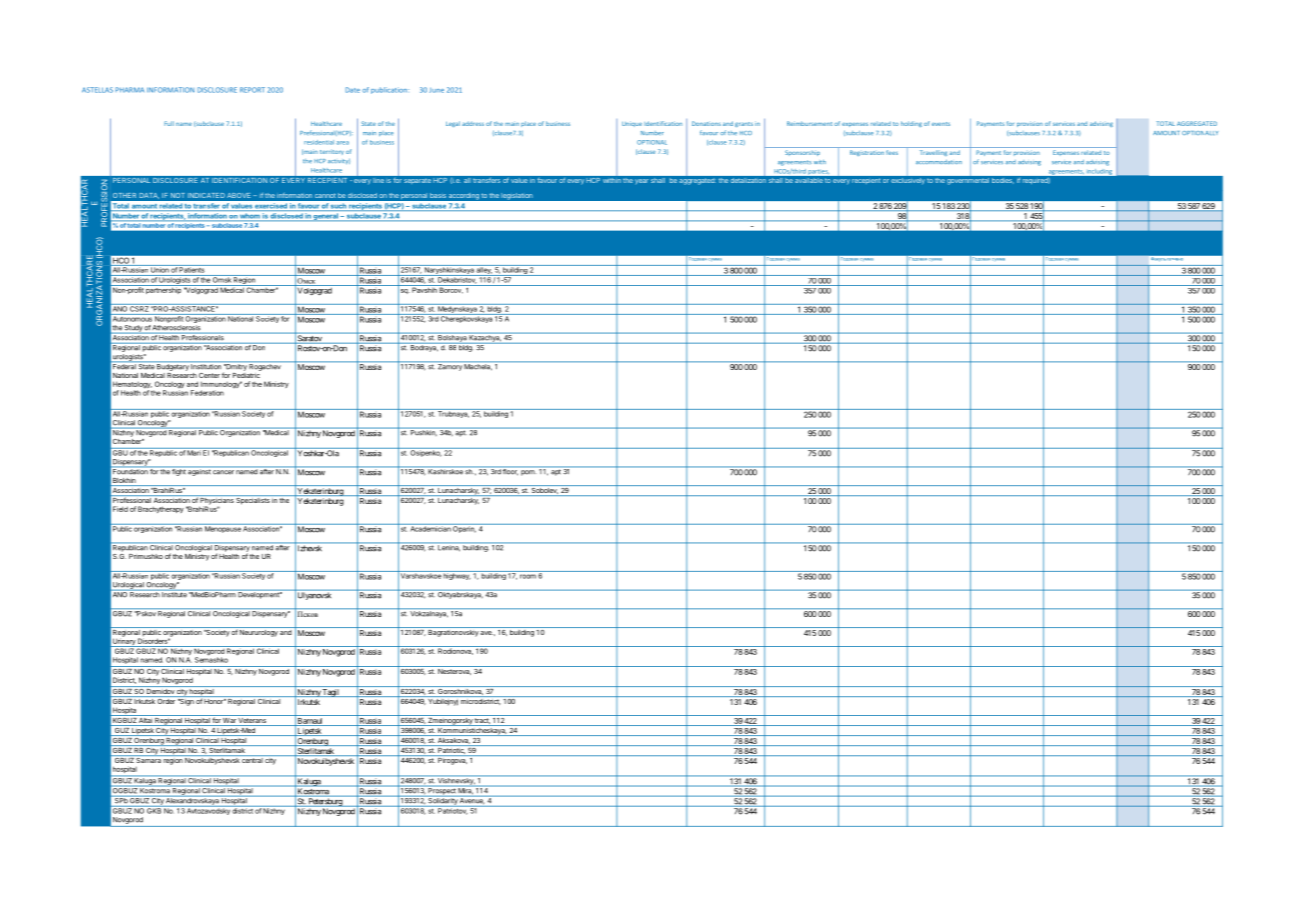  What do you see at coordinates (252, 760) in the page?
I see `central` at bounding box center [252, 760].
